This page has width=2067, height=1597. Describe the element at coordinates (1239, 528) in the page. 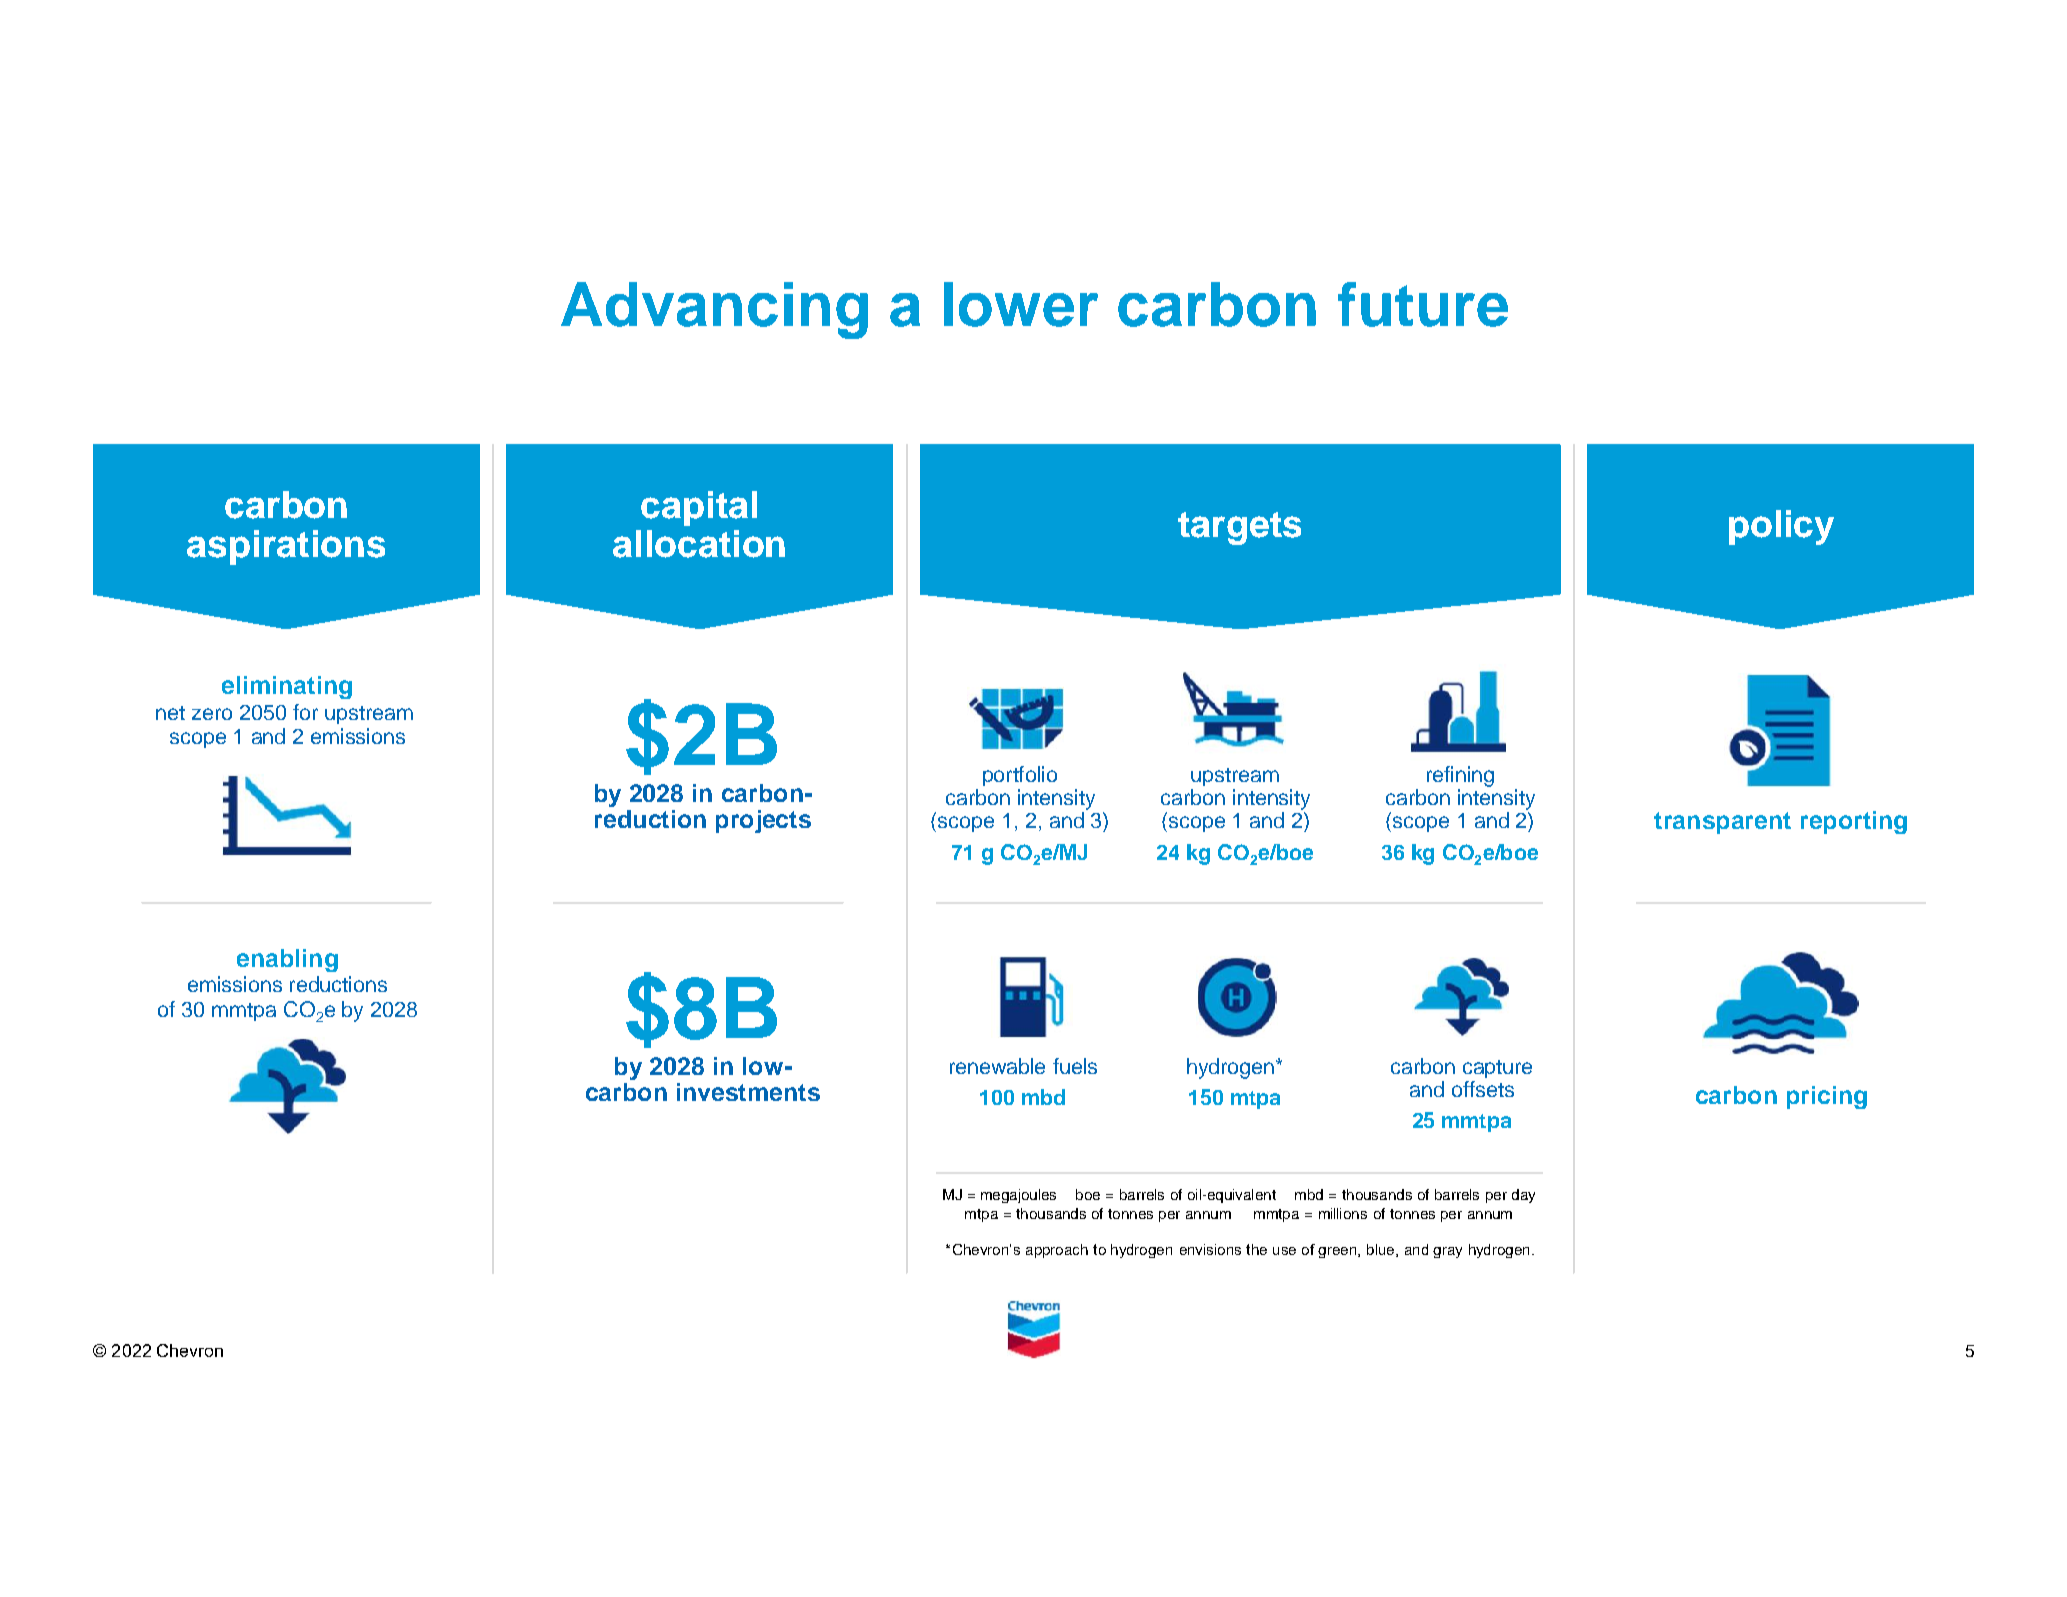

I see `targets` at that location.
